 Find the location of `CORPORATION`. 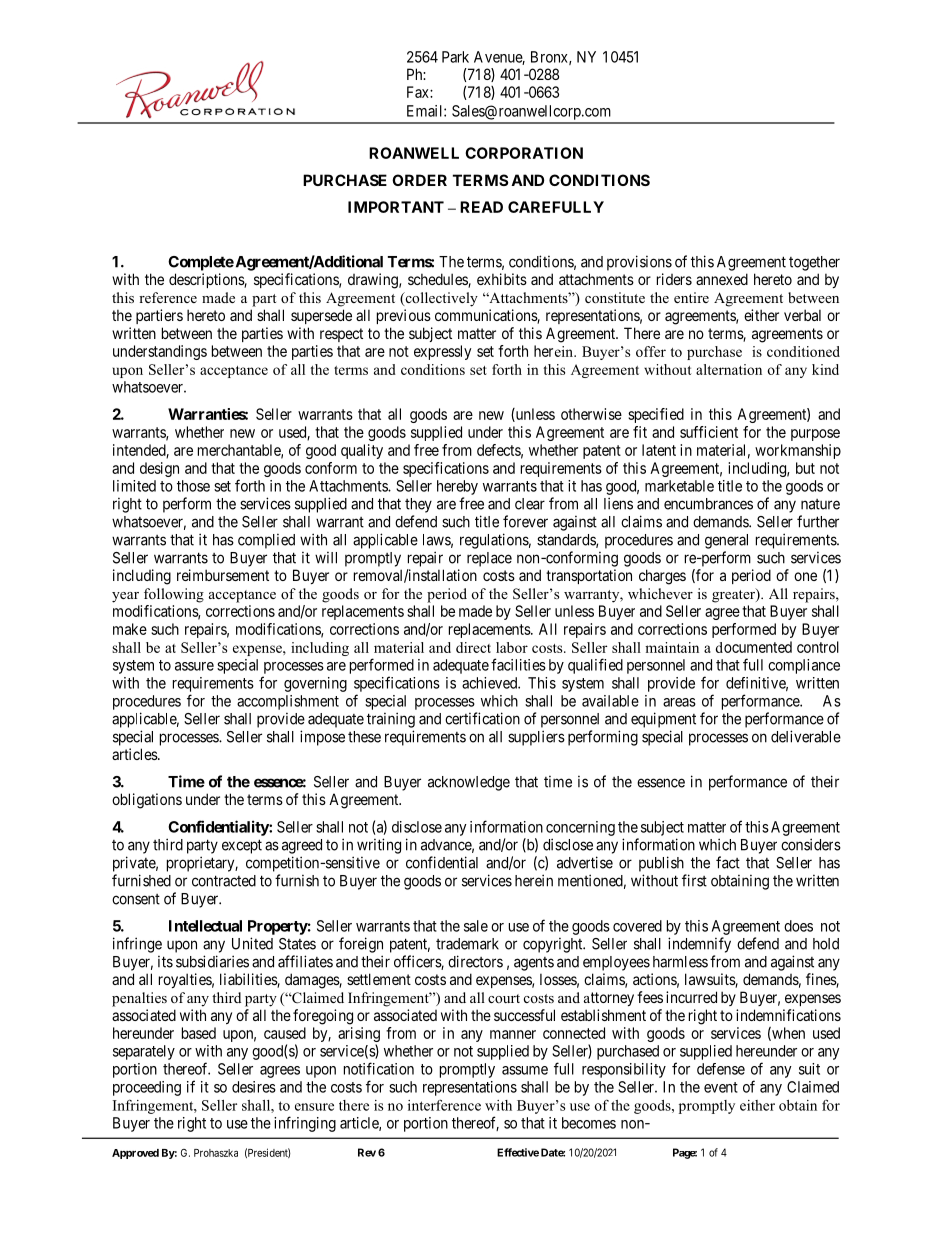

CORPORATION is located at coordinates (524, 153).
